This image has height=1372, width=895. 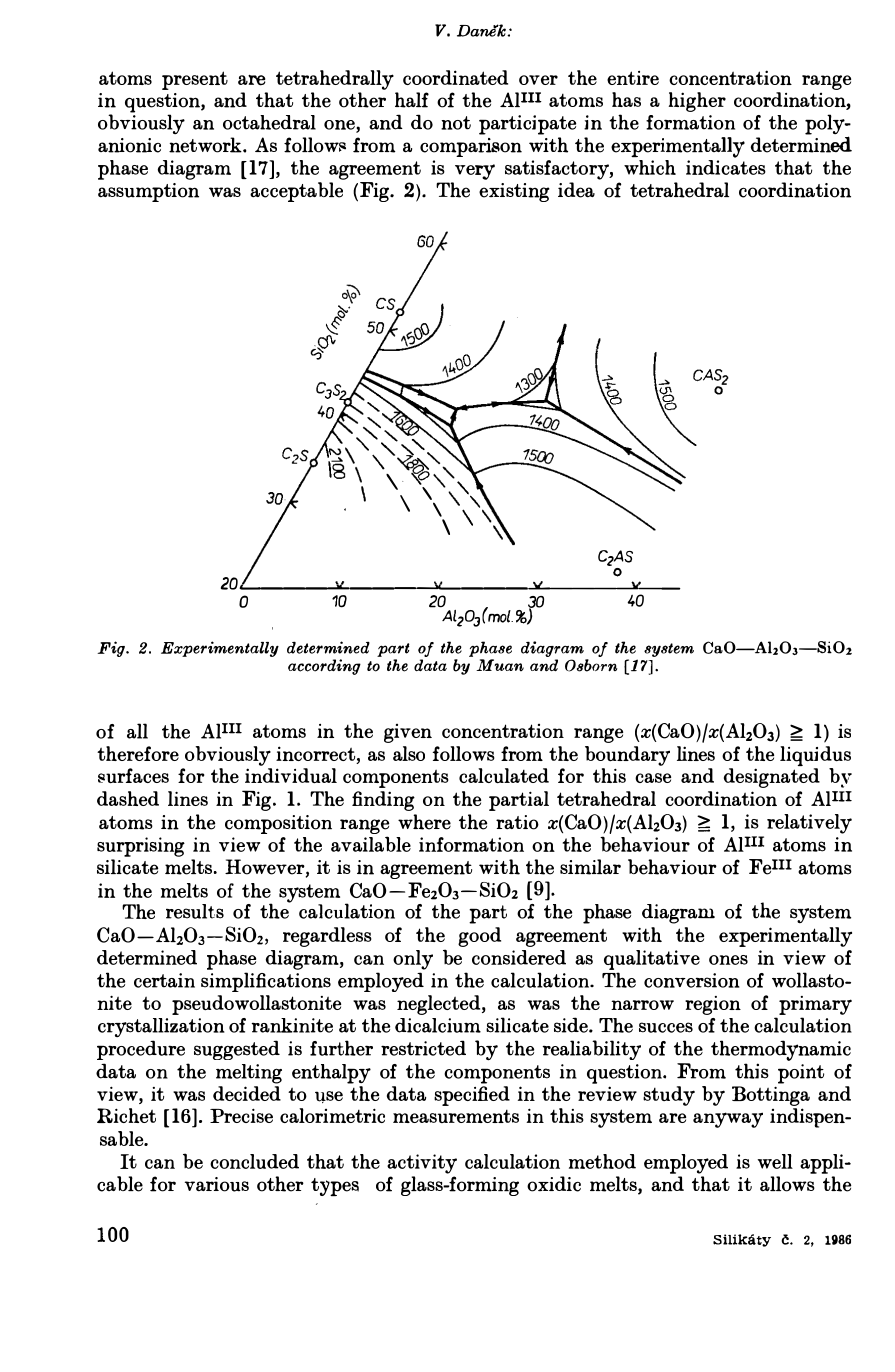 I want to click on according, so click(x=324, y=667).
